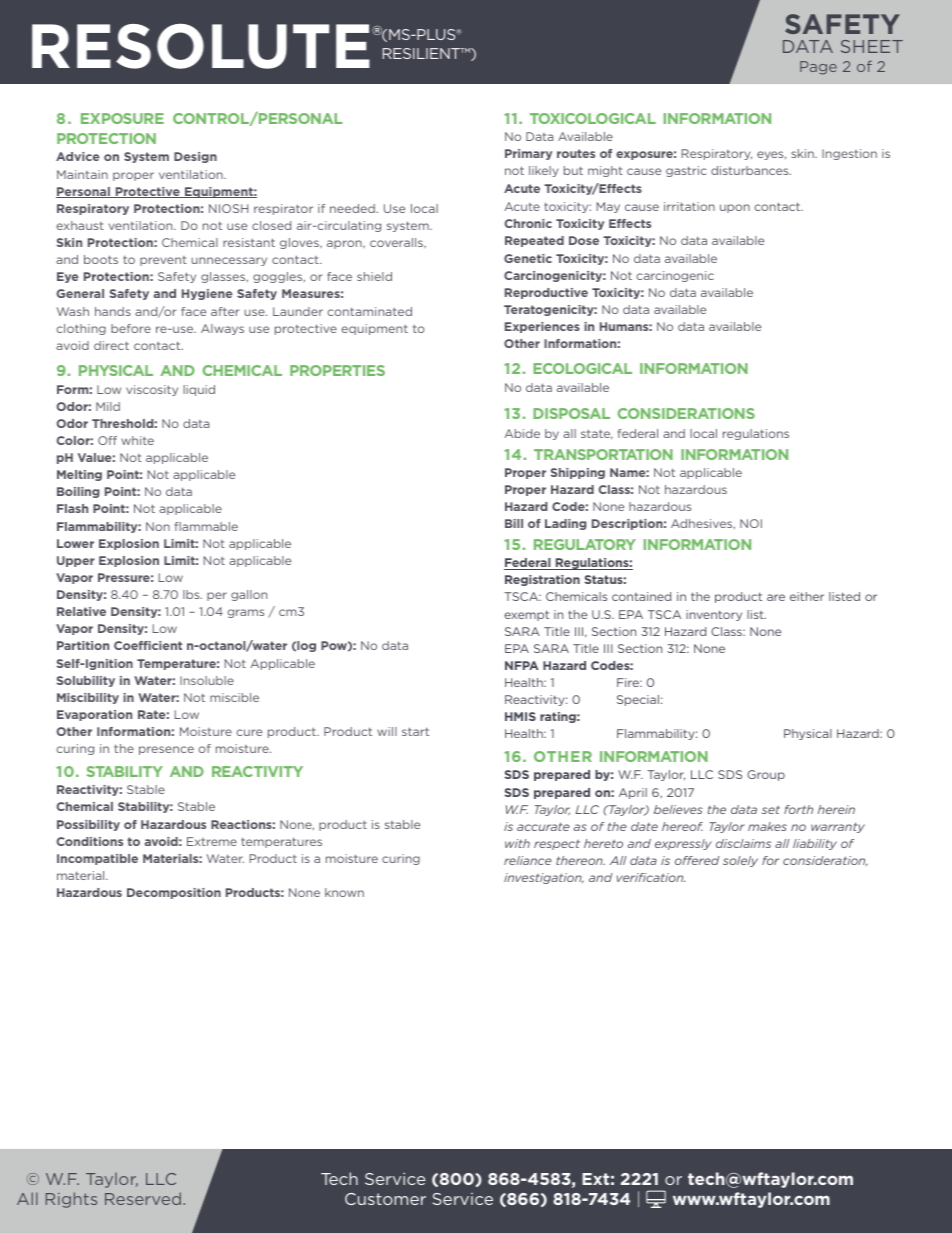  What do you see at coordinates (143, 1198) in the page?
I see `Reserved` at bounding box center [143, 1198].
